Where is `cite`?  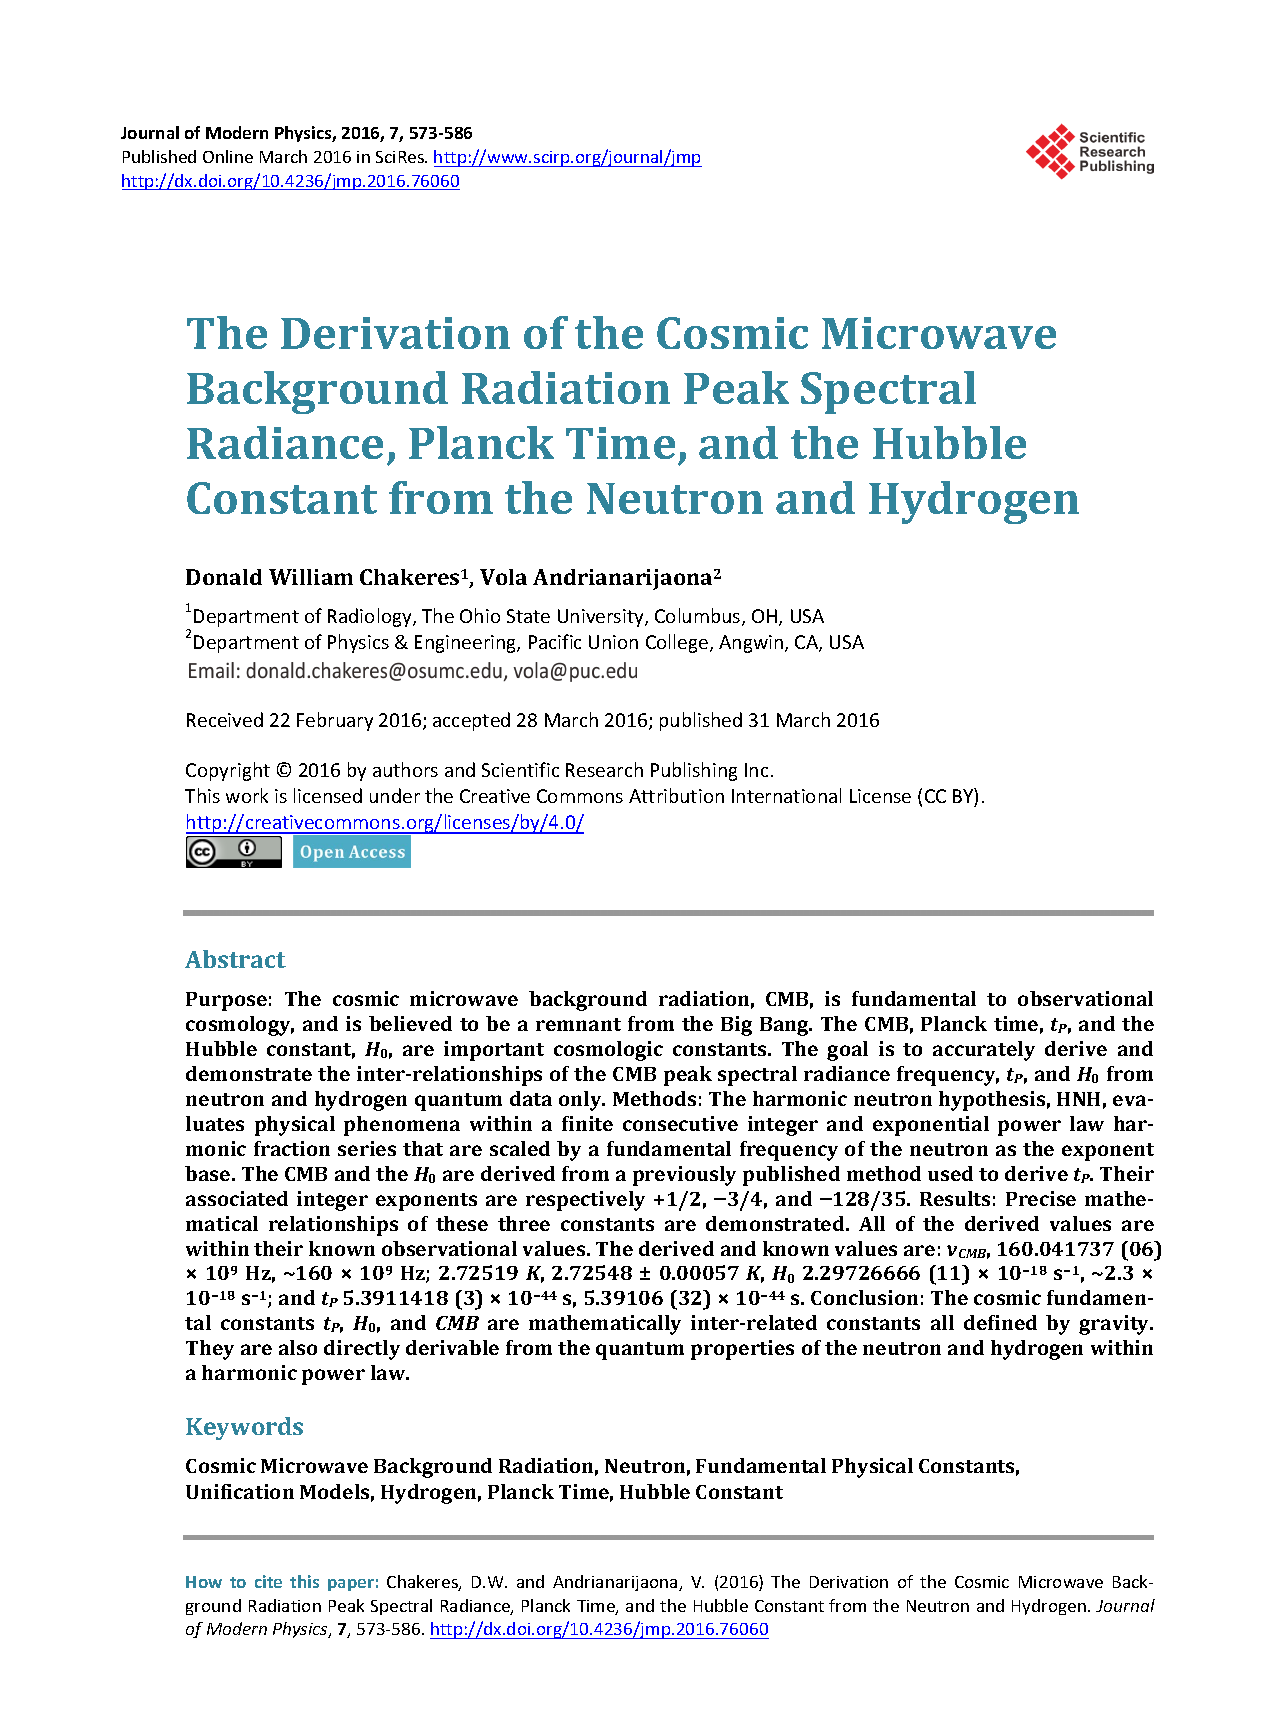 cite is located at coordinates (268, 1581).
